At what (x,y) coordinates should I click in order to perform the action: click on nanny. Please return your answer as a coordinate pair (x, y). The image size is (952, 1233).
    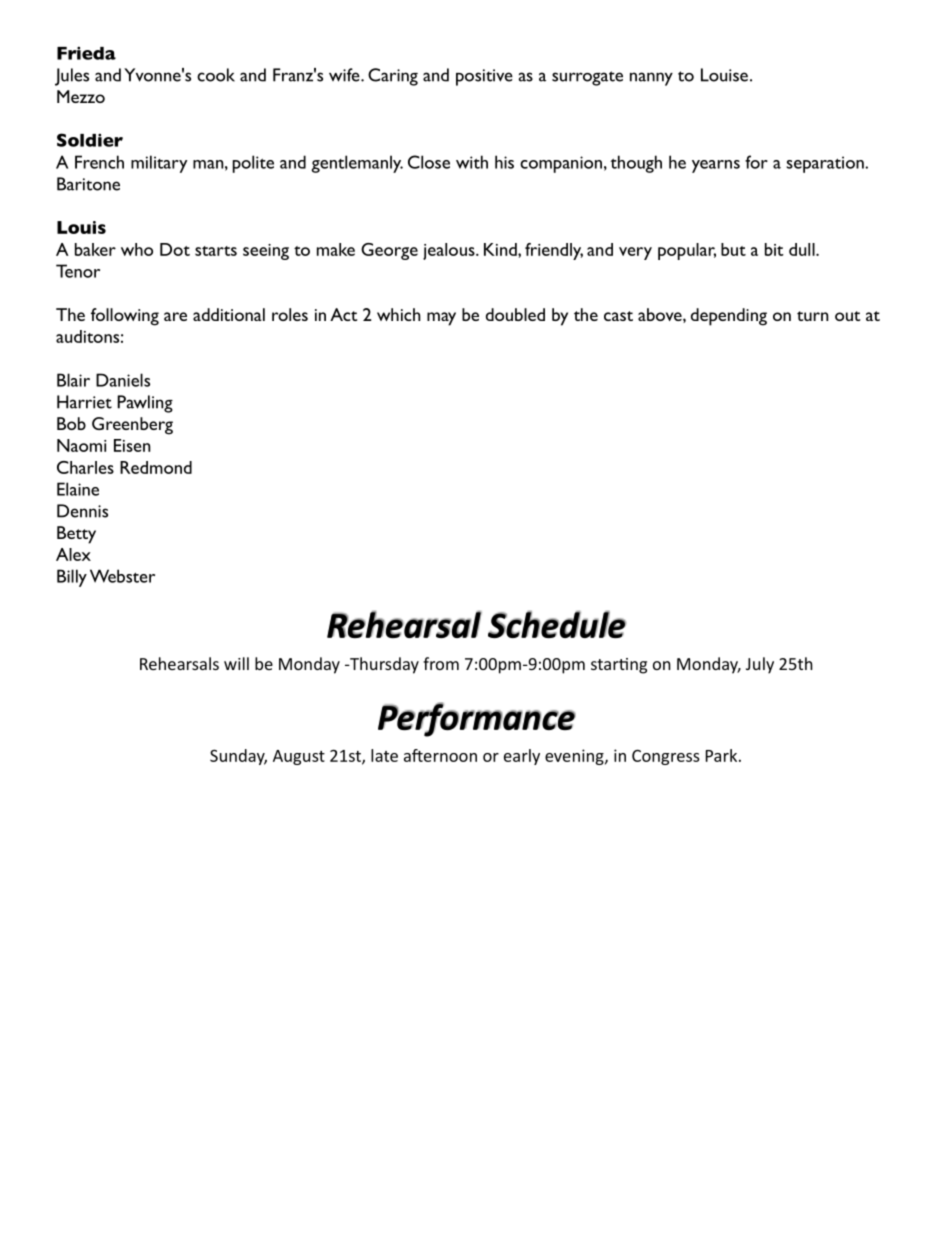
    Looking at the image, I should click on (651, 79).
